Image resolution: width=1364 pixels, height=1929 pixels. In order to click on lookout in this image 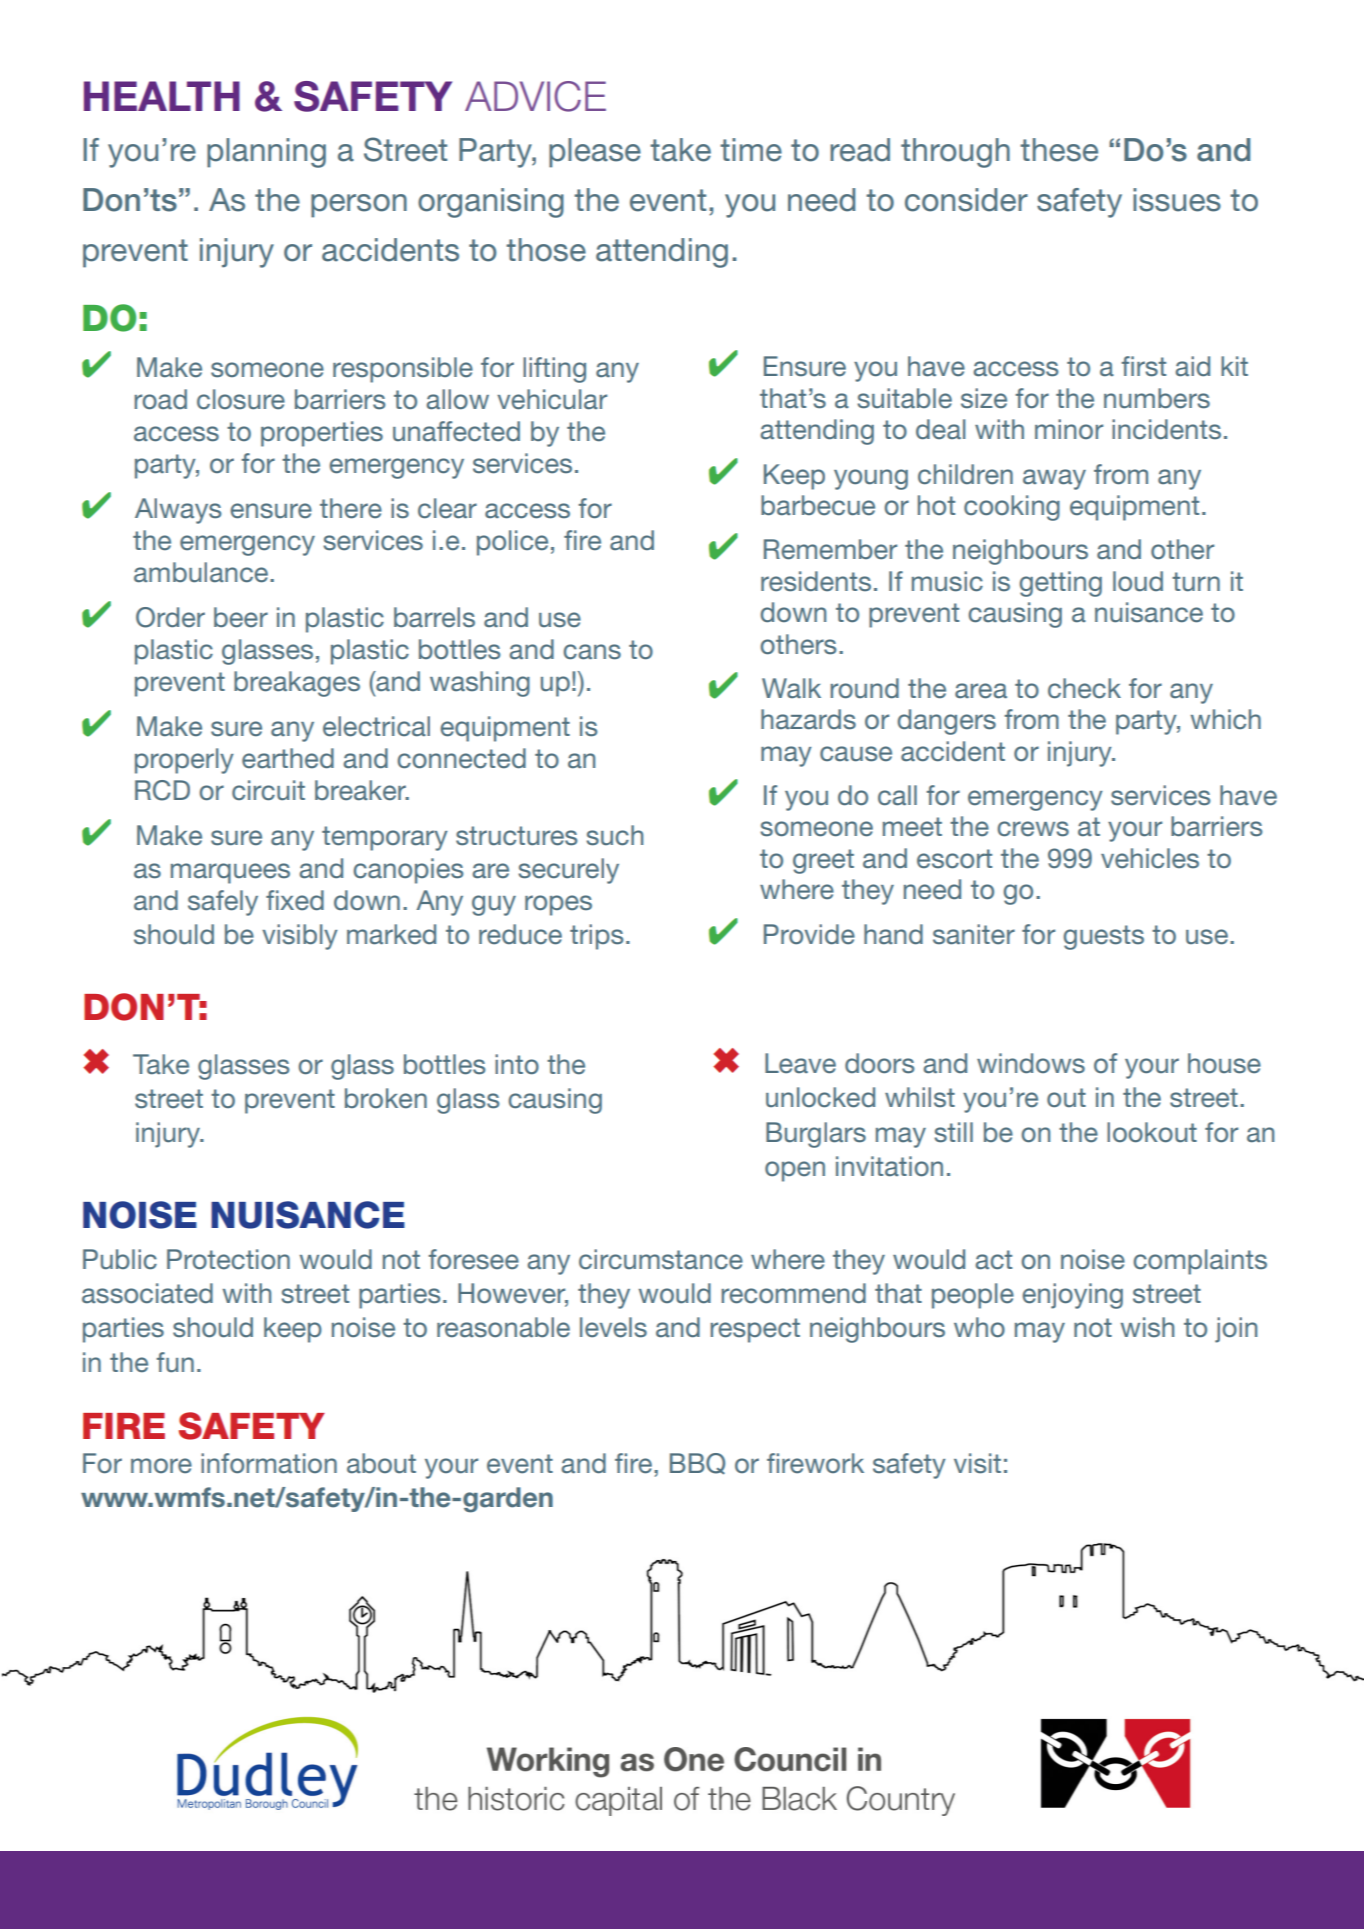, I will do `click(1152, 1132)`.
